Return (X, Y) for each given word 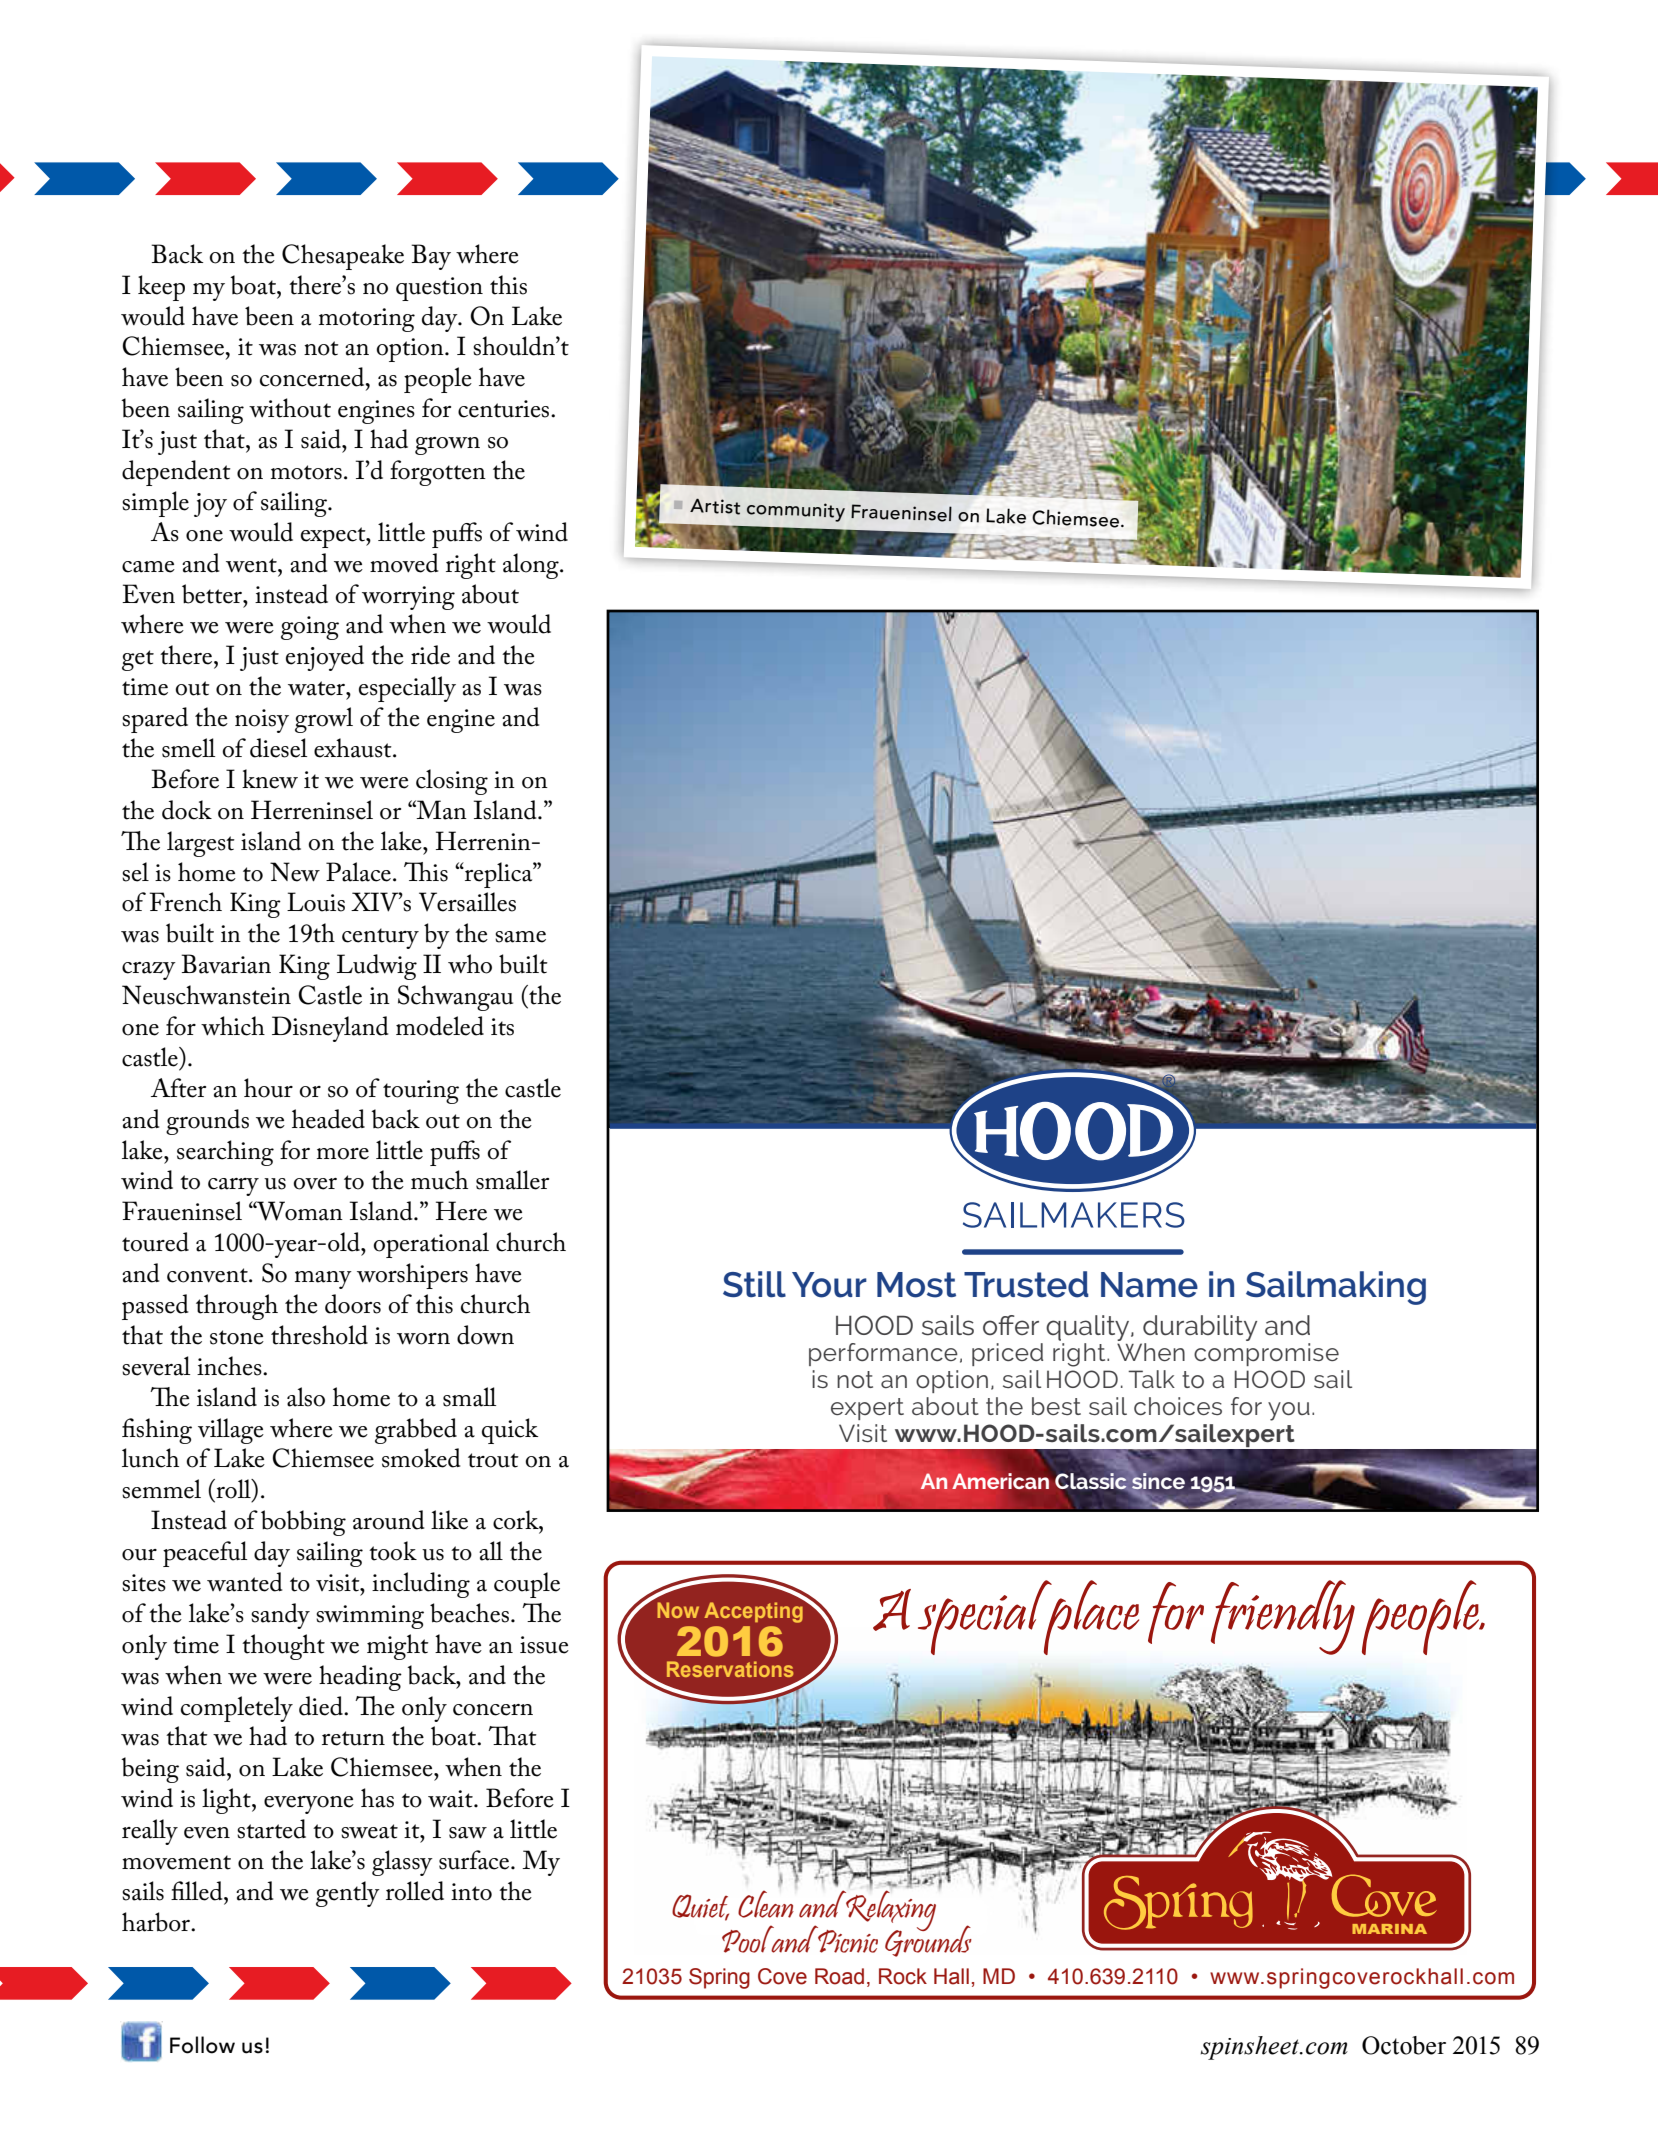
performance (883, 1354)
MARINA (1389, 1929)
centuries (505, 409)
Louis (316, 902)
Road (839, 1976)
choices (1178, 1406)
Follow (202, 2045)
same (520, 937)
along (532, 566)
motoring (367, 320)
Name (1149, 1285)
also (306, 1397)
